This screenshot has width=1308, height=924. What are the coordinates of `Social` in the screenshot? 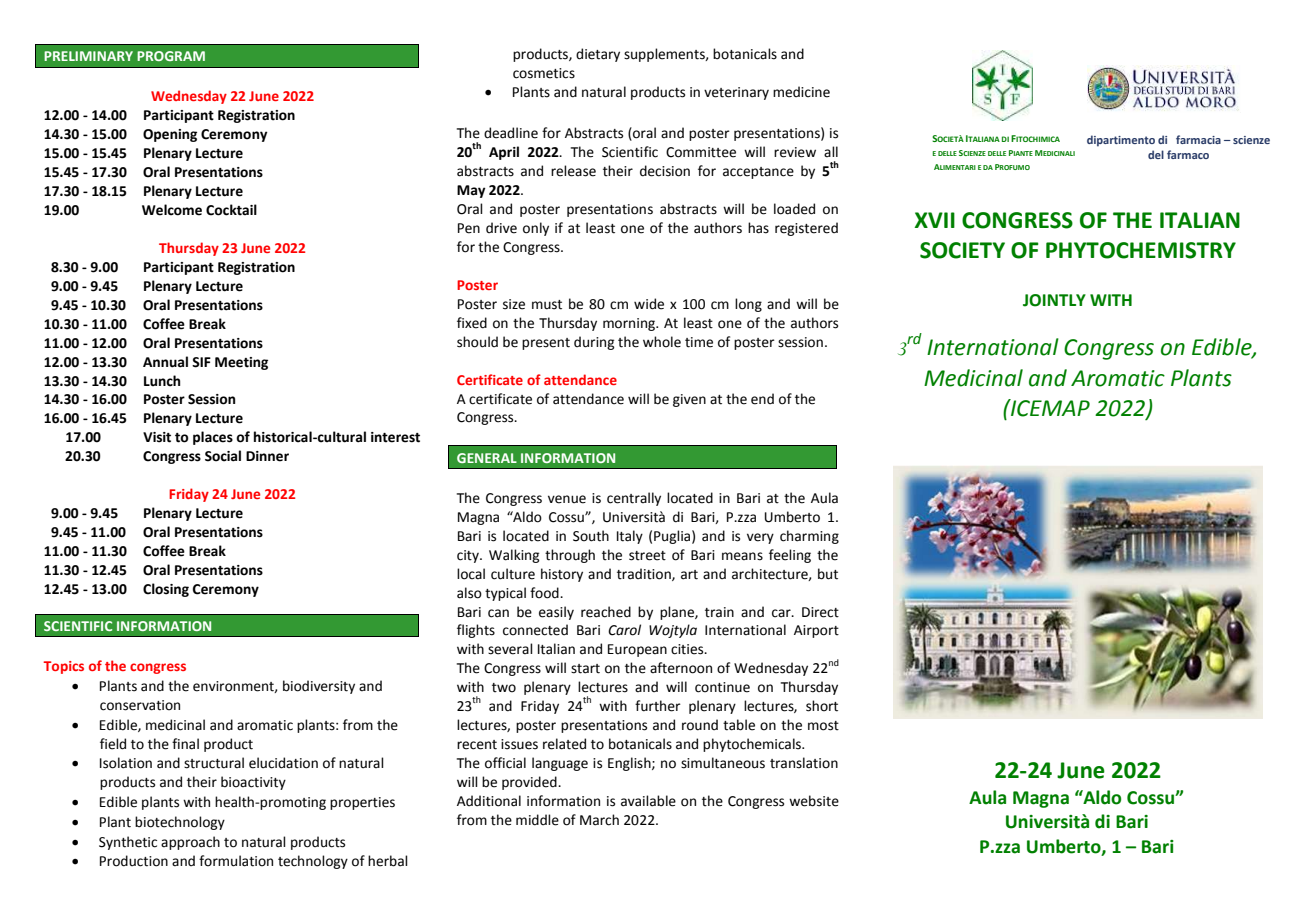 It's located at (223, 456).
